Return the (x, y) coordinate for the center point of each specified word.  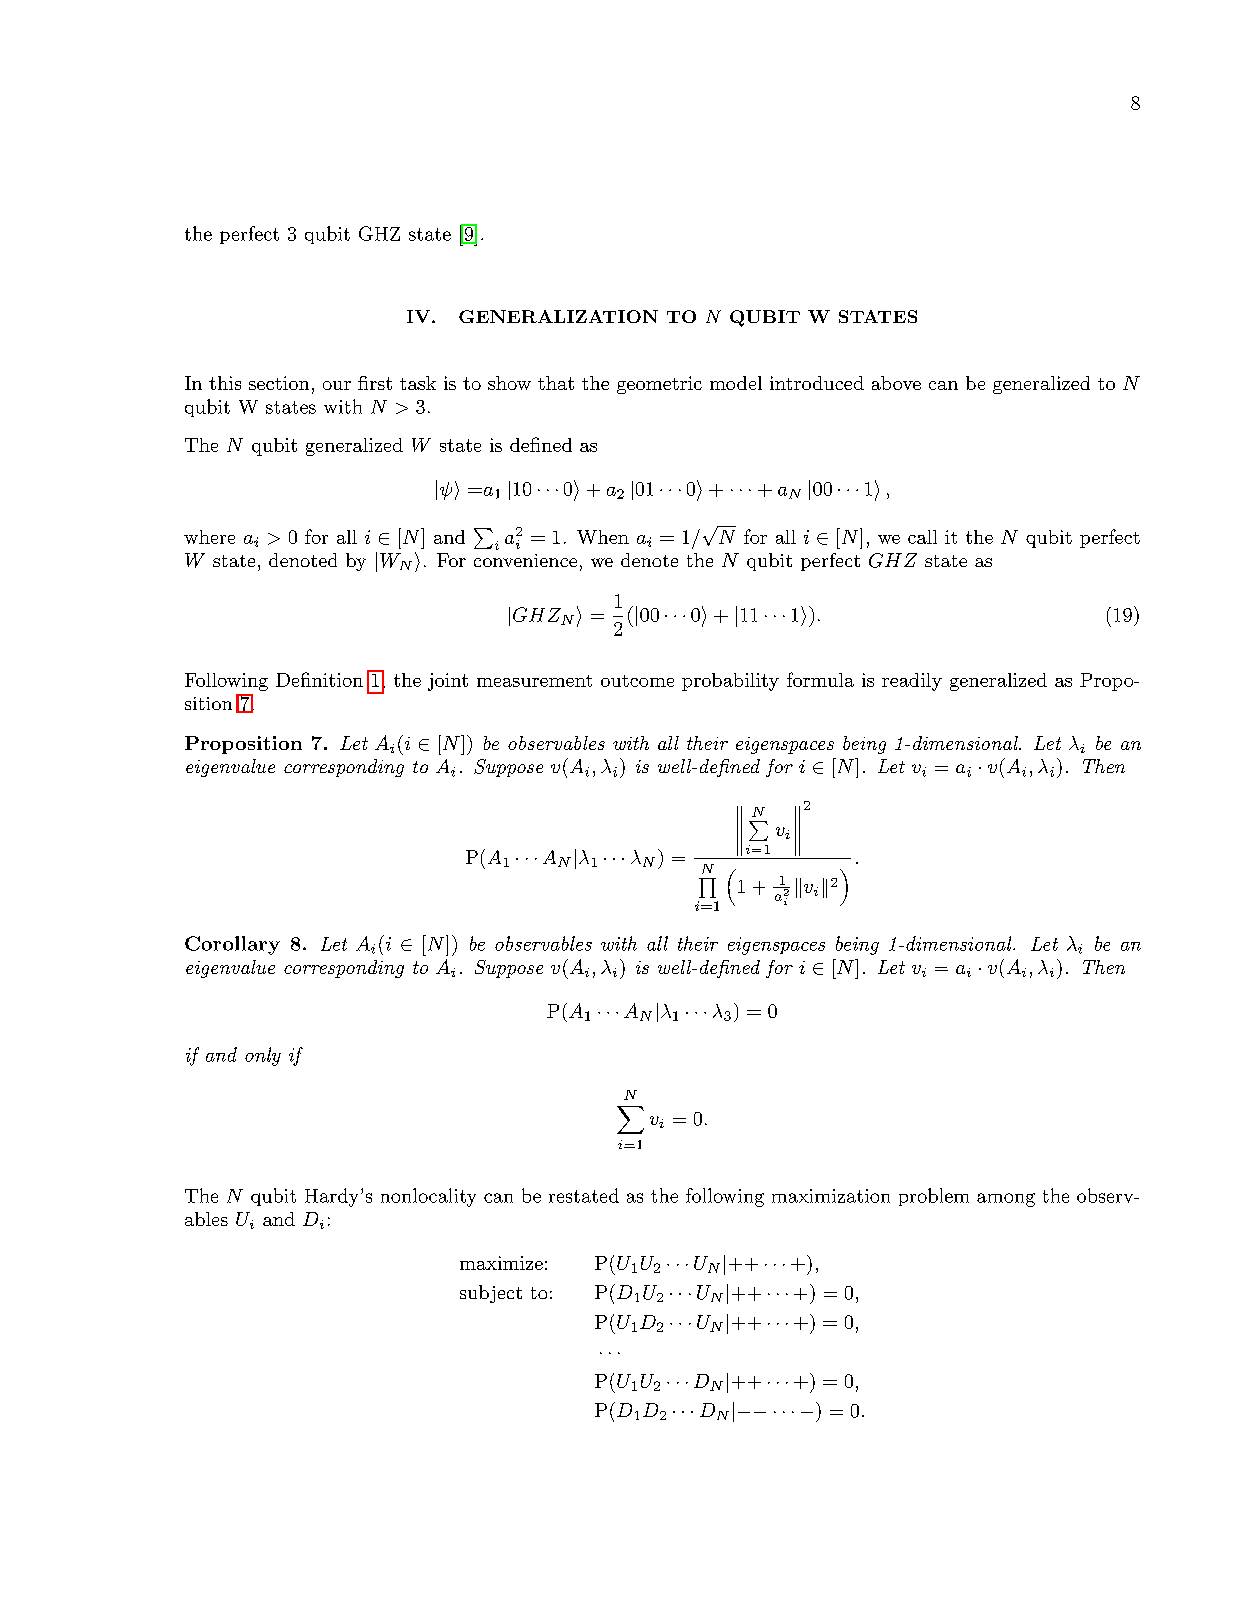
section (279, 383)
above (896, 383)
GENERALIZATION (558, 316)
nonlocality (428, 1197)
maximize (501, 1263)
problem (934, 1197)
